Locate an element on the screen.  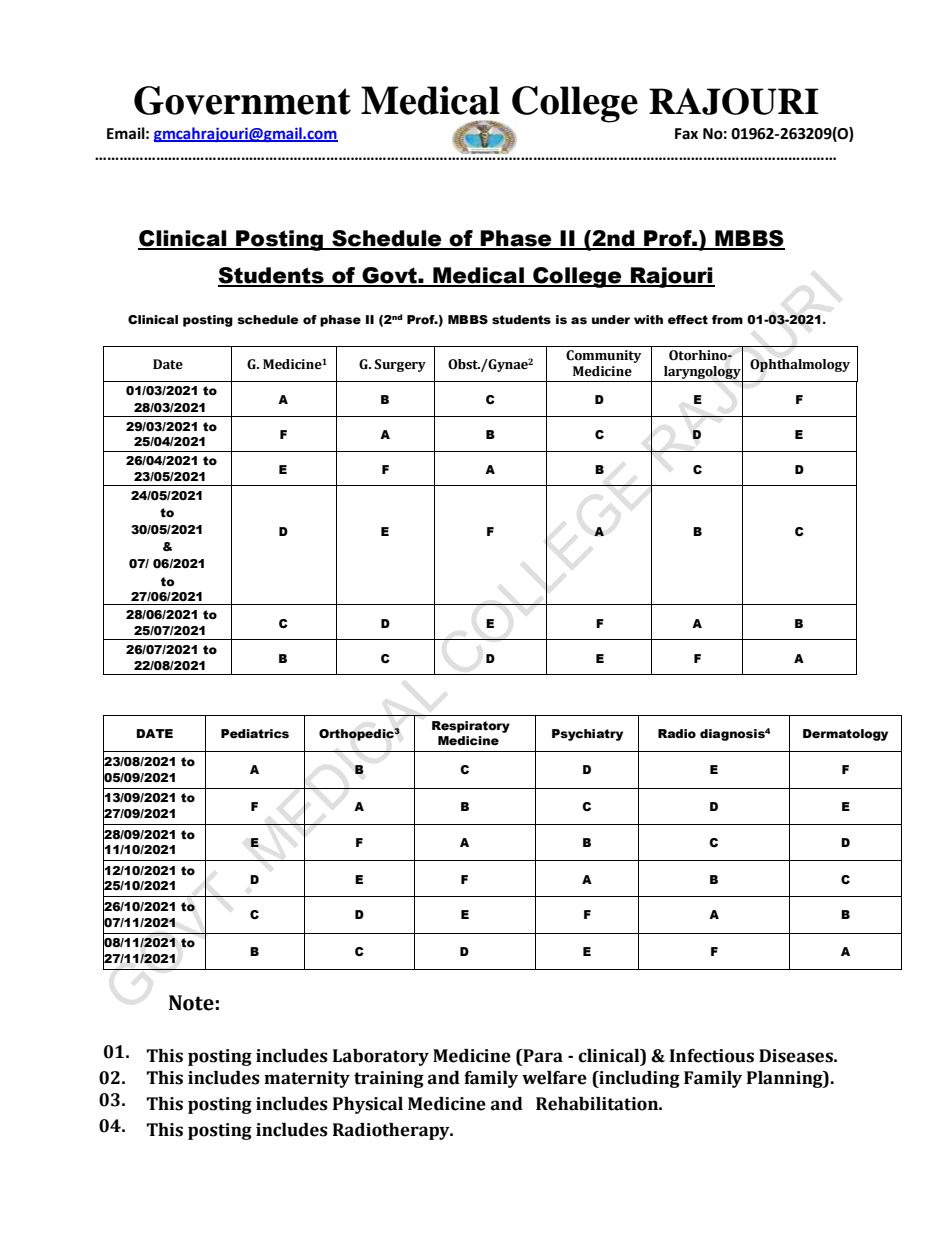
Infectious is located at coordinates (712, 1056).
